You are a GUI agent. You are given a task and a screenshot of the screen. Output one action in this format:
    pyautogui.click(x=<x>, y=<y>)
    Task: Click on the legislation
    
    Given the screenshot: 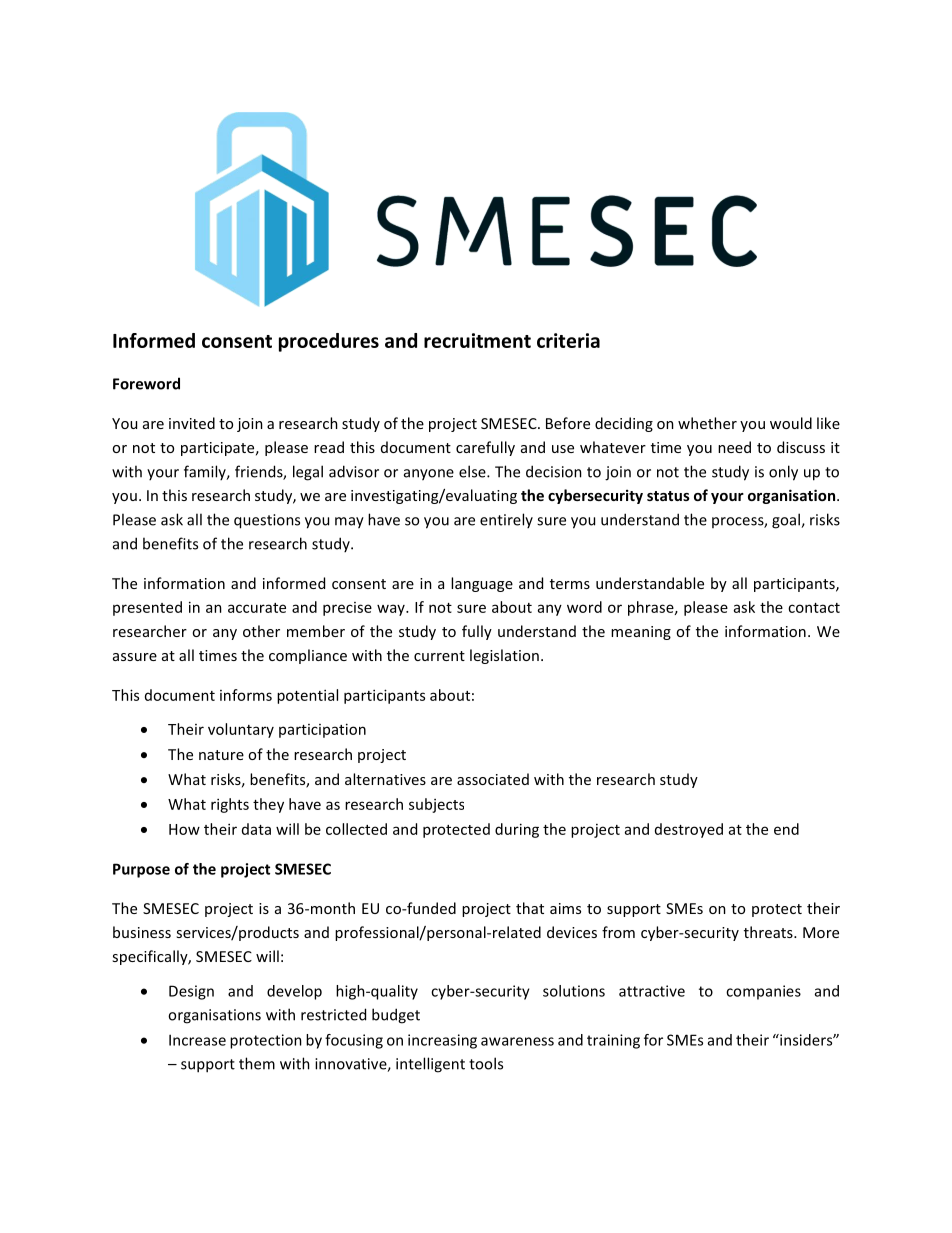 What is the action you would take?
    pyautogui.click(x=504, y=656)
